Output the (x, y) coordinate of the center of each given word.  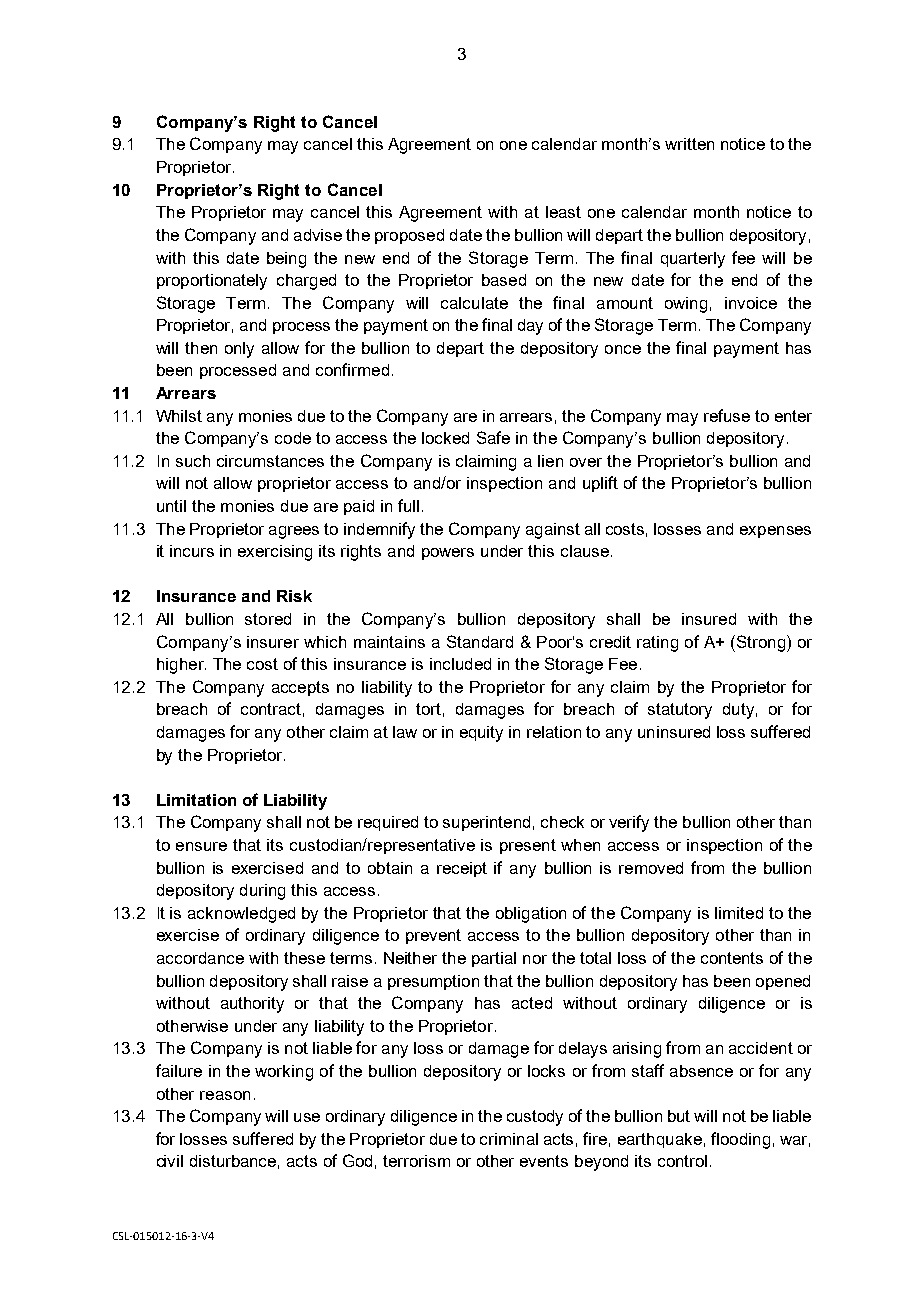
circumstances (270, 461)
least (563, 212)
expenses (775, 532)
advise (318, 235)
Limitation (196, 800)
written (689, 144)
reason (225, 1095)
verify (629, 823)
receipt (462, 869)
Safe (493, 437)
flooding (740, 1140)
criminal (509, 1139)
